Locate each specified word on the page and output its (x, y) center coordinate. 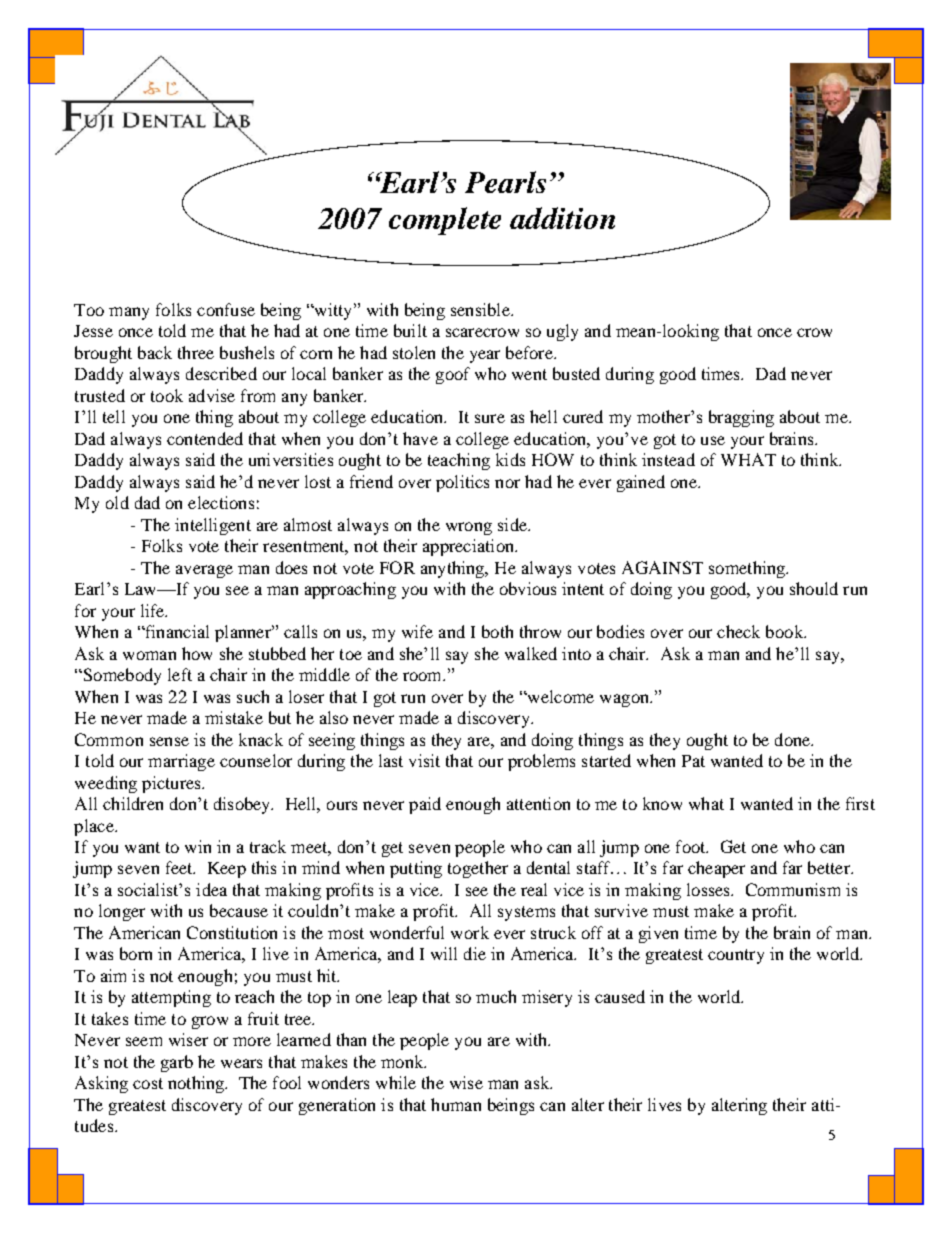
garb (177, 1063)
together (478, 869)
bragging (741, 418)
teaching (459, 461)
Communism (793, 889)
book (785, 631)
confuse (226, 309)
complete (445, 221)
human (456, 1104)
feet (180, 867)
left (180, 674)
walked (531, 653)
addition (562, 218)
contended (205, 438)
